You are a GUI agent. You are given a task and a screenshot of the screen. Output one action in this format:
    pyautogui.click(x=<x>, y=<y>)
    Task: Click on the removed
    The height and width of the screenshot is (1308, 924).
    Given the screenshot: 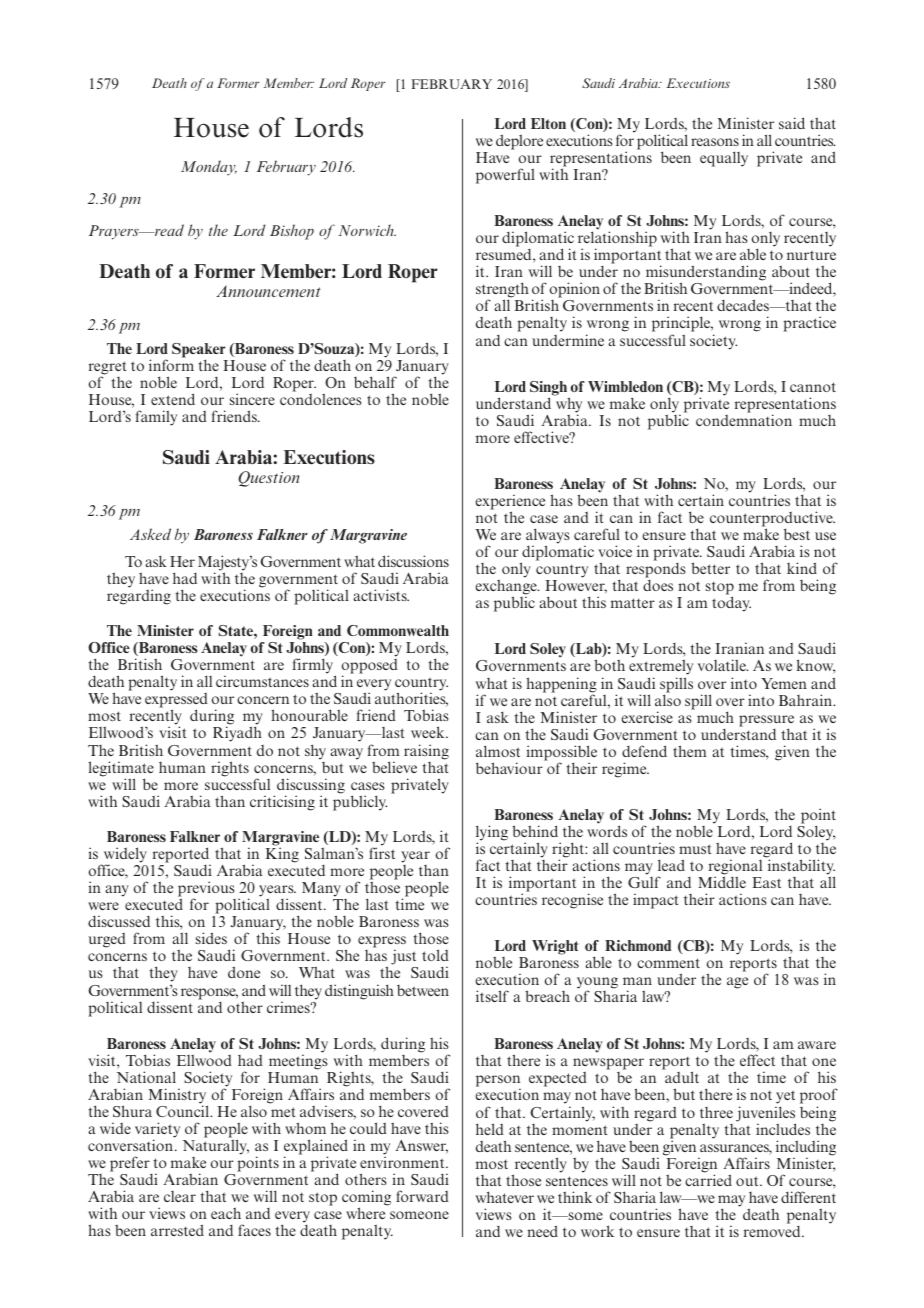 What is the action you would take?
    pyautogui.click(x=773, y=1231)
